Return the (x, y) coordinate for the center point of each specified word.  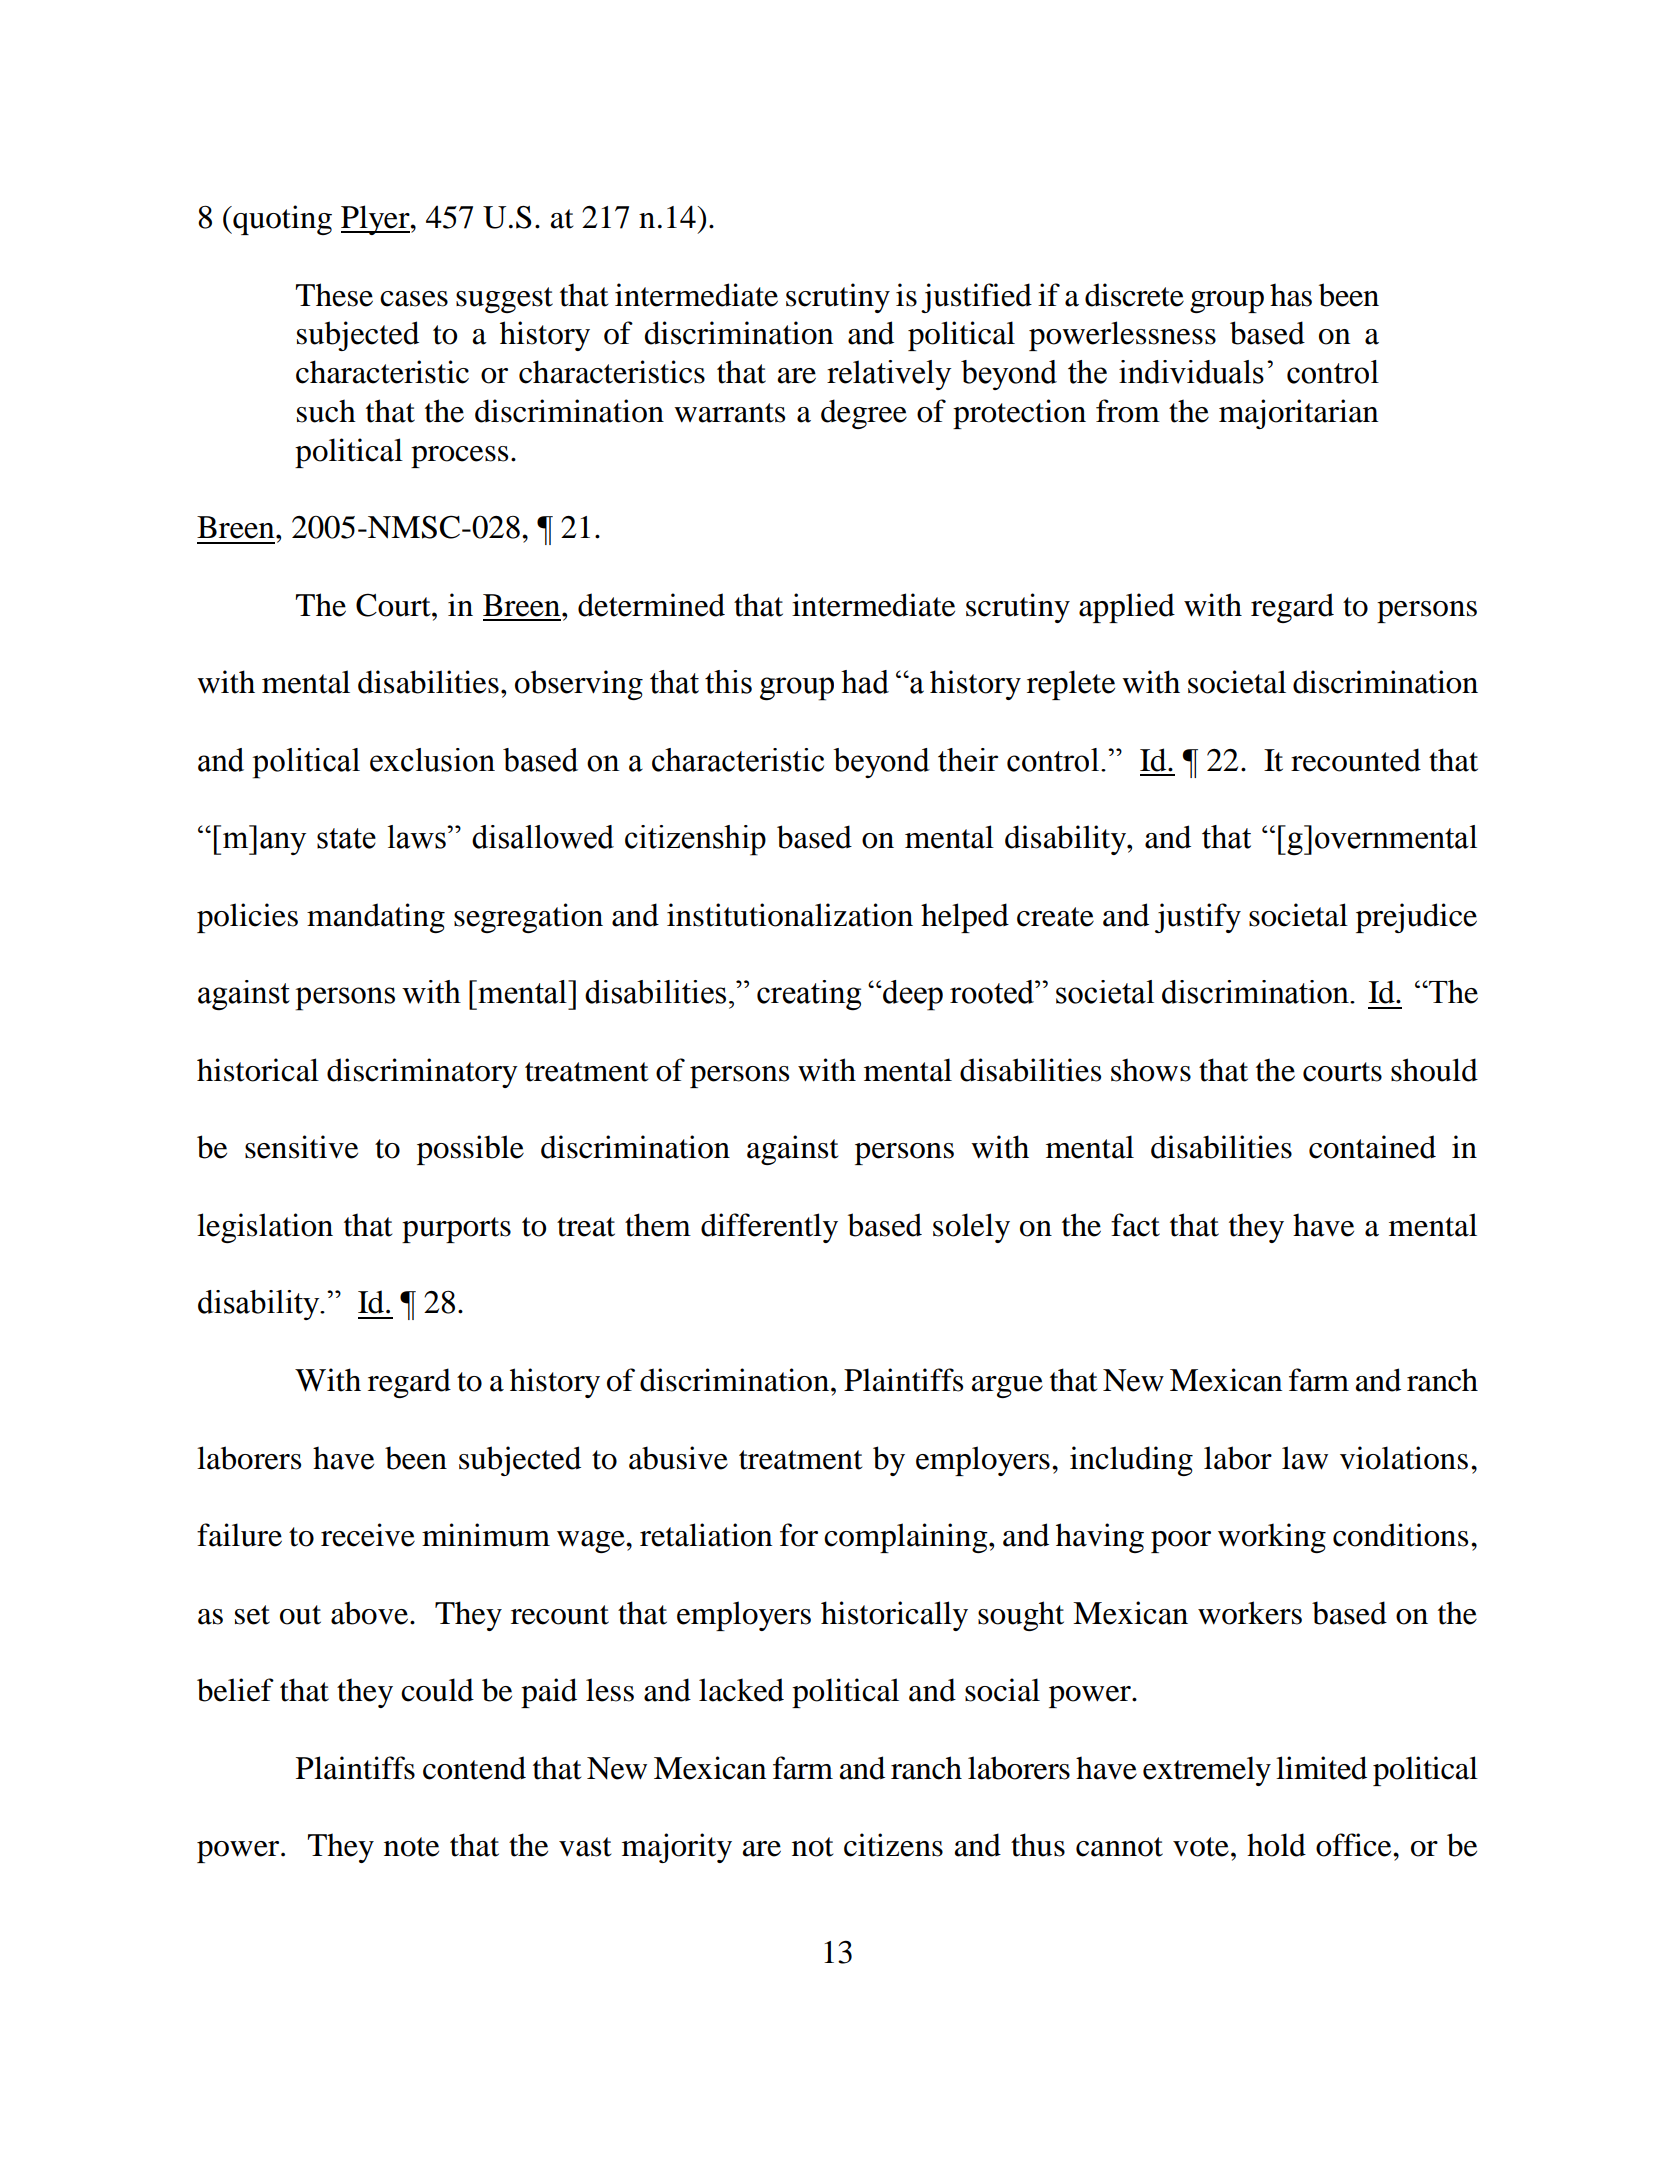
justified (976, 298)
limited (1321, 1768)
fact (1135, 1225)
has (1291, 295)
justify (1198, 918)
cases (414, 299)
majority (677, 1848)
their (968, 760)
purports (456, 1230)
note (411, 1847)
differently (769, 1228)
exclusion (432, 760)
